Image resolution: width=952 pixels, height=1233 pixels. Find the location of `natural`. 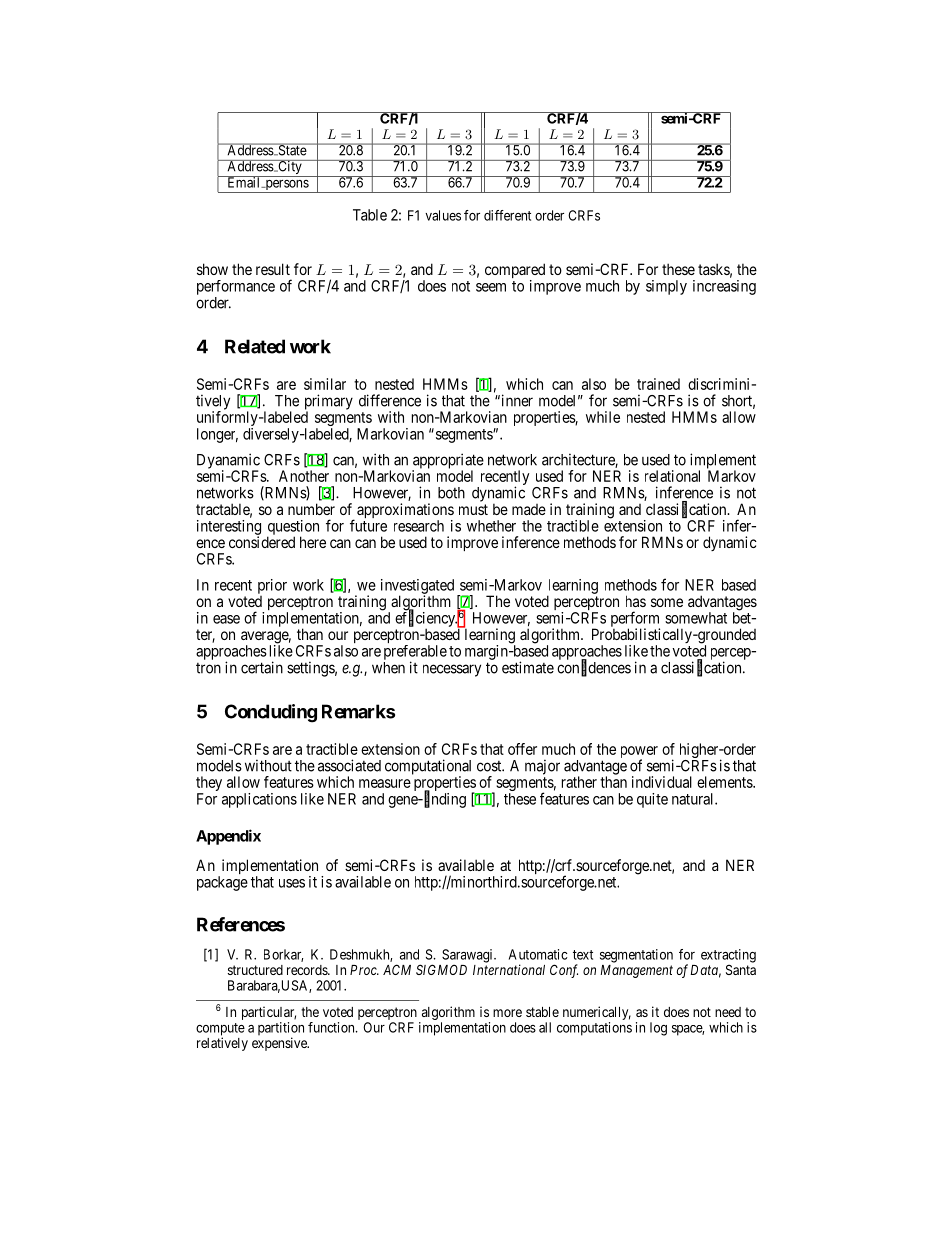

natural is located at coordinates (694, 799).
